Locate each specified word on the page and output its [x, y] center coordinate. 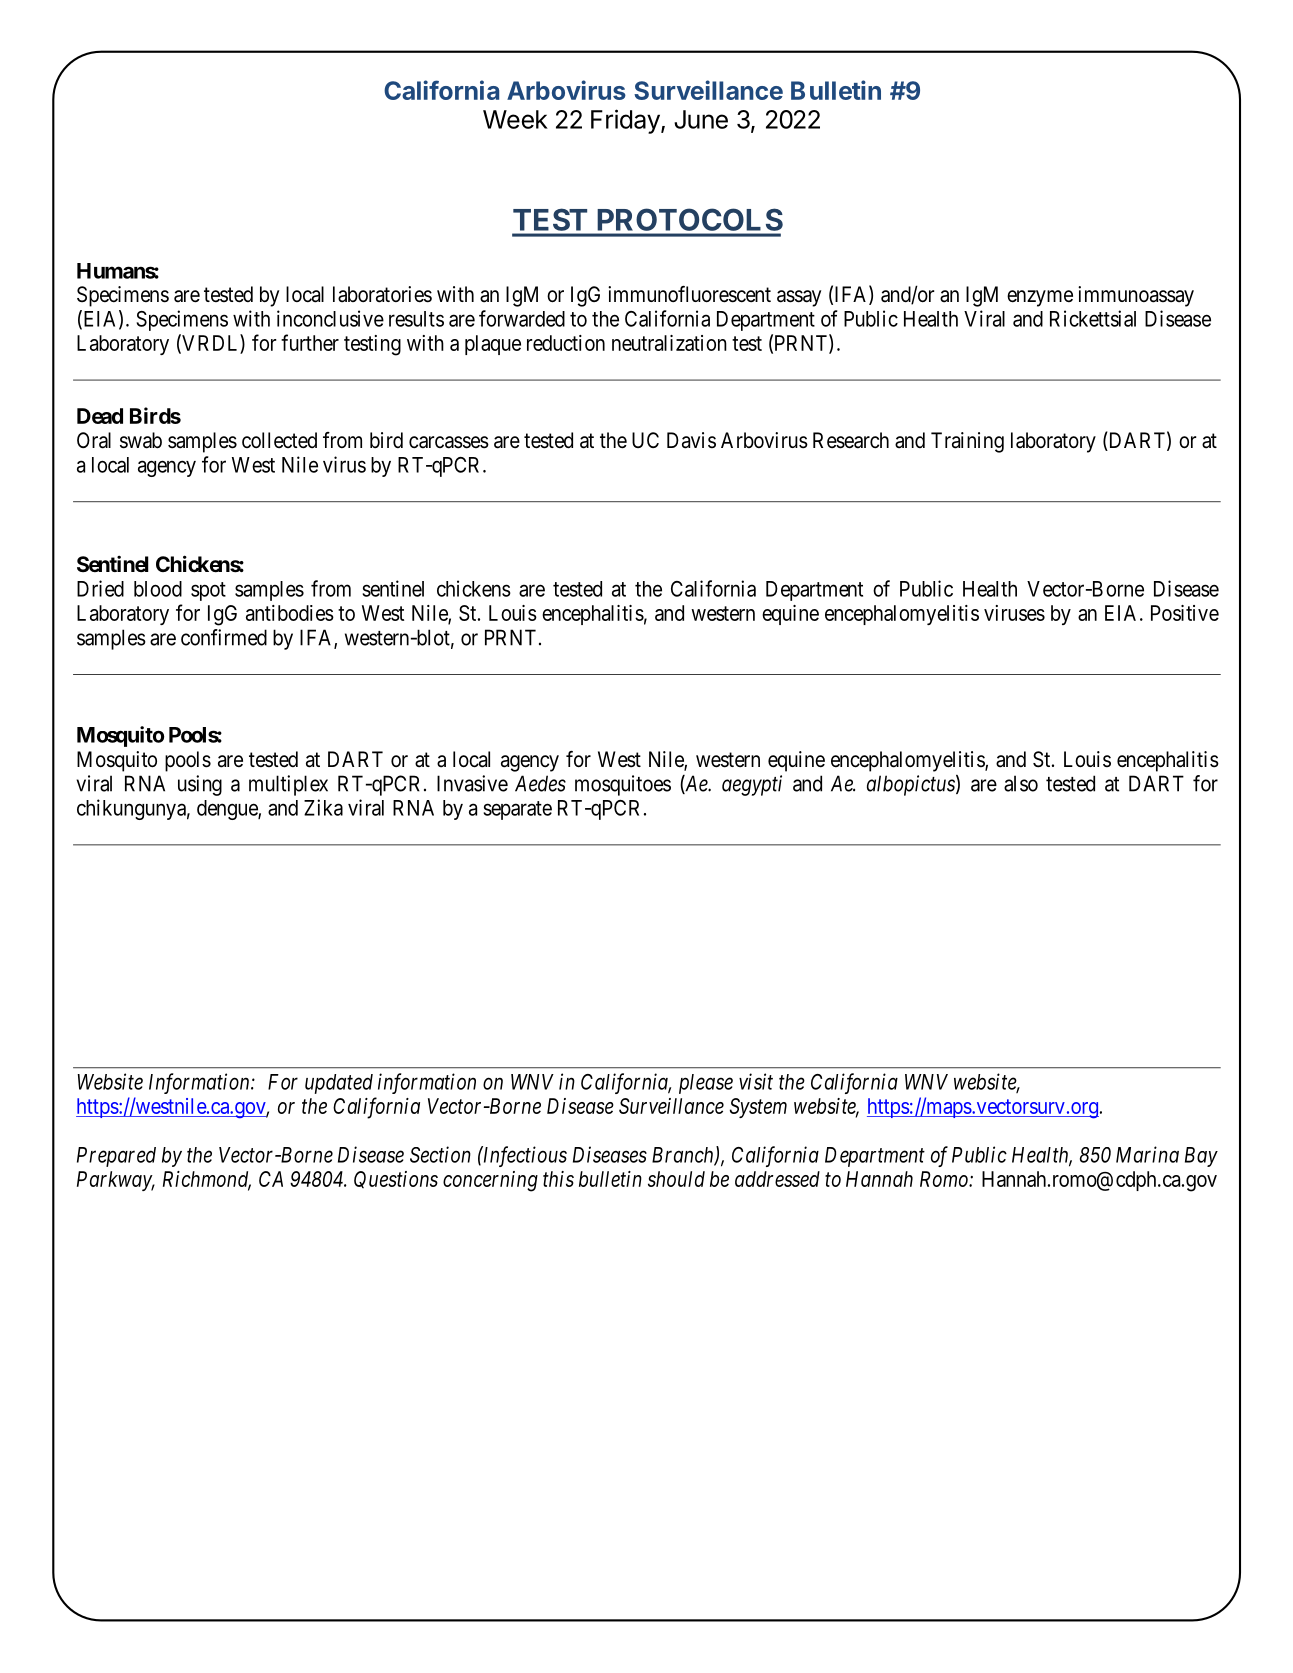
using [200, 785]
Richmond [207, 1180]
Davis [691, 440]
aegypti [752, 785]
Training [967, 442]
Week [515, 119]
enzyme [1040, 298]
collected [279, 440]
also [1021, 783]
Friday [626, 121]
